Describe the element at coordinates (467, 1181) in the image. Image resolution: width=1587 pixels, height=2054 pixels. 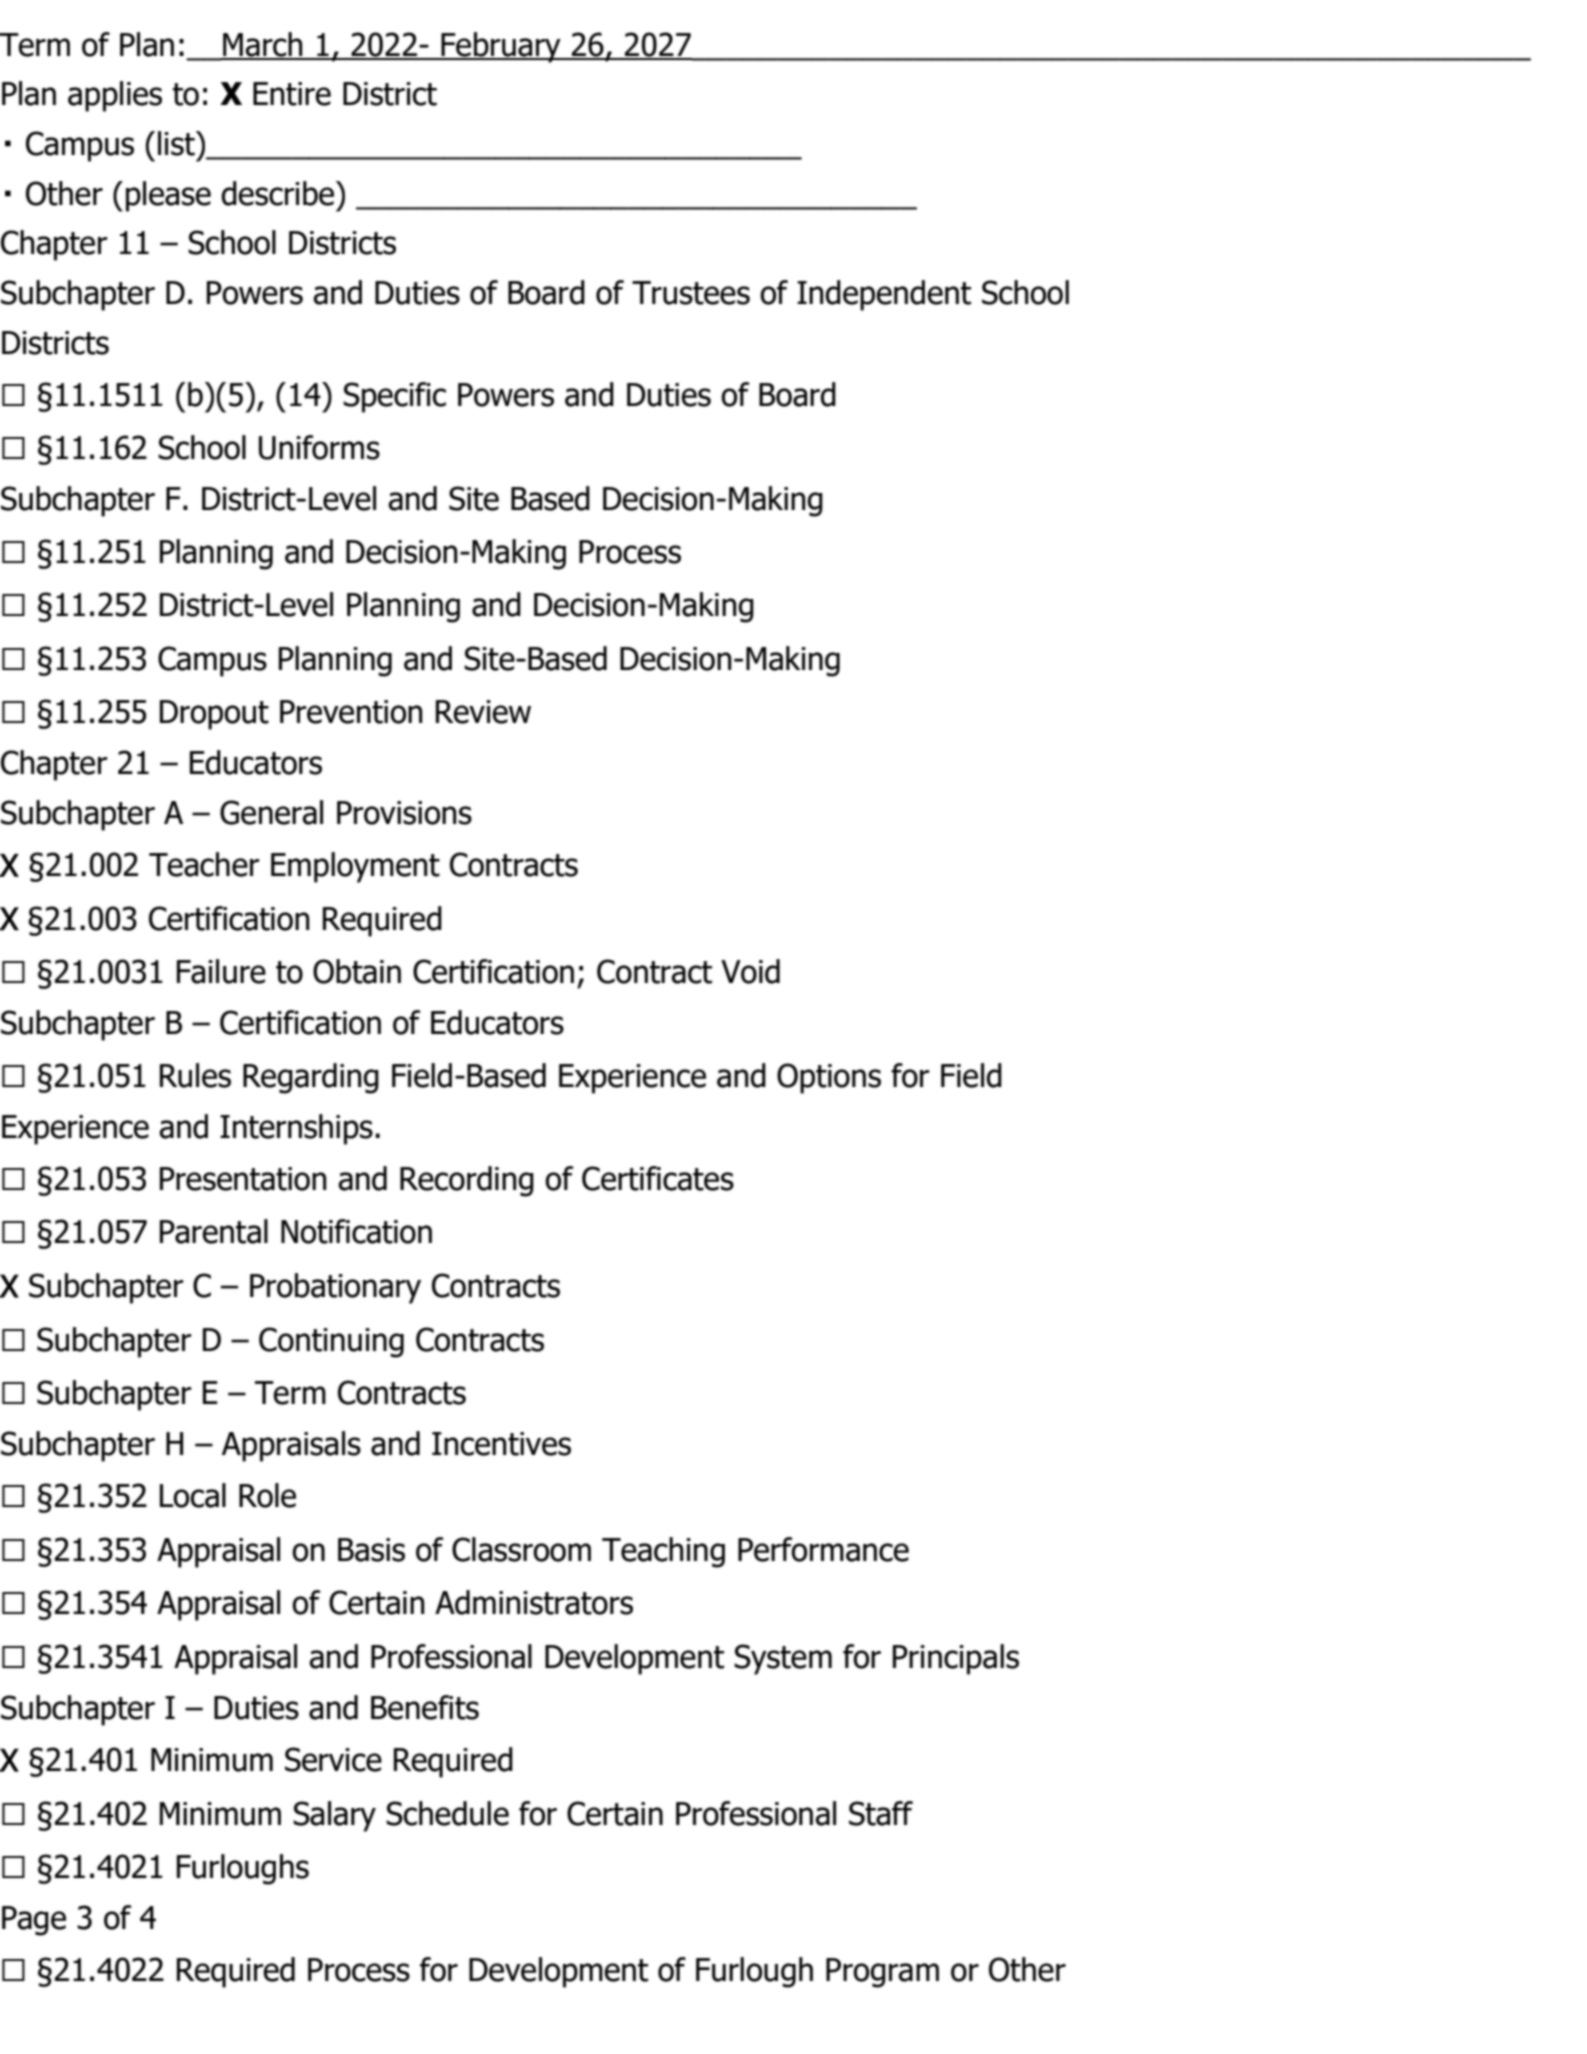
I see `Recording` at that location.
